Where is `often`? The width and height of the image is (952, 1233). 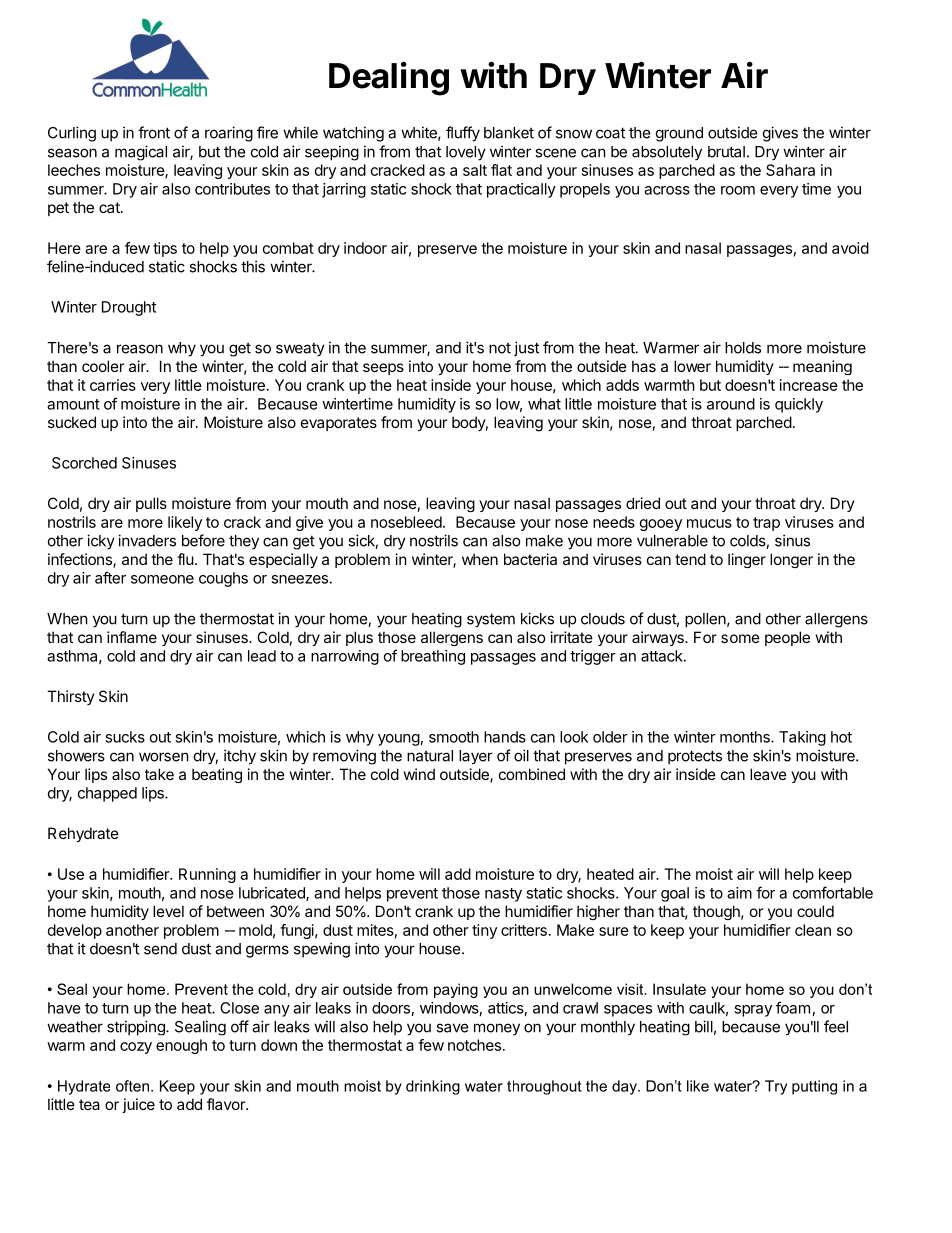 often is located at coordinates (132, 1086).
